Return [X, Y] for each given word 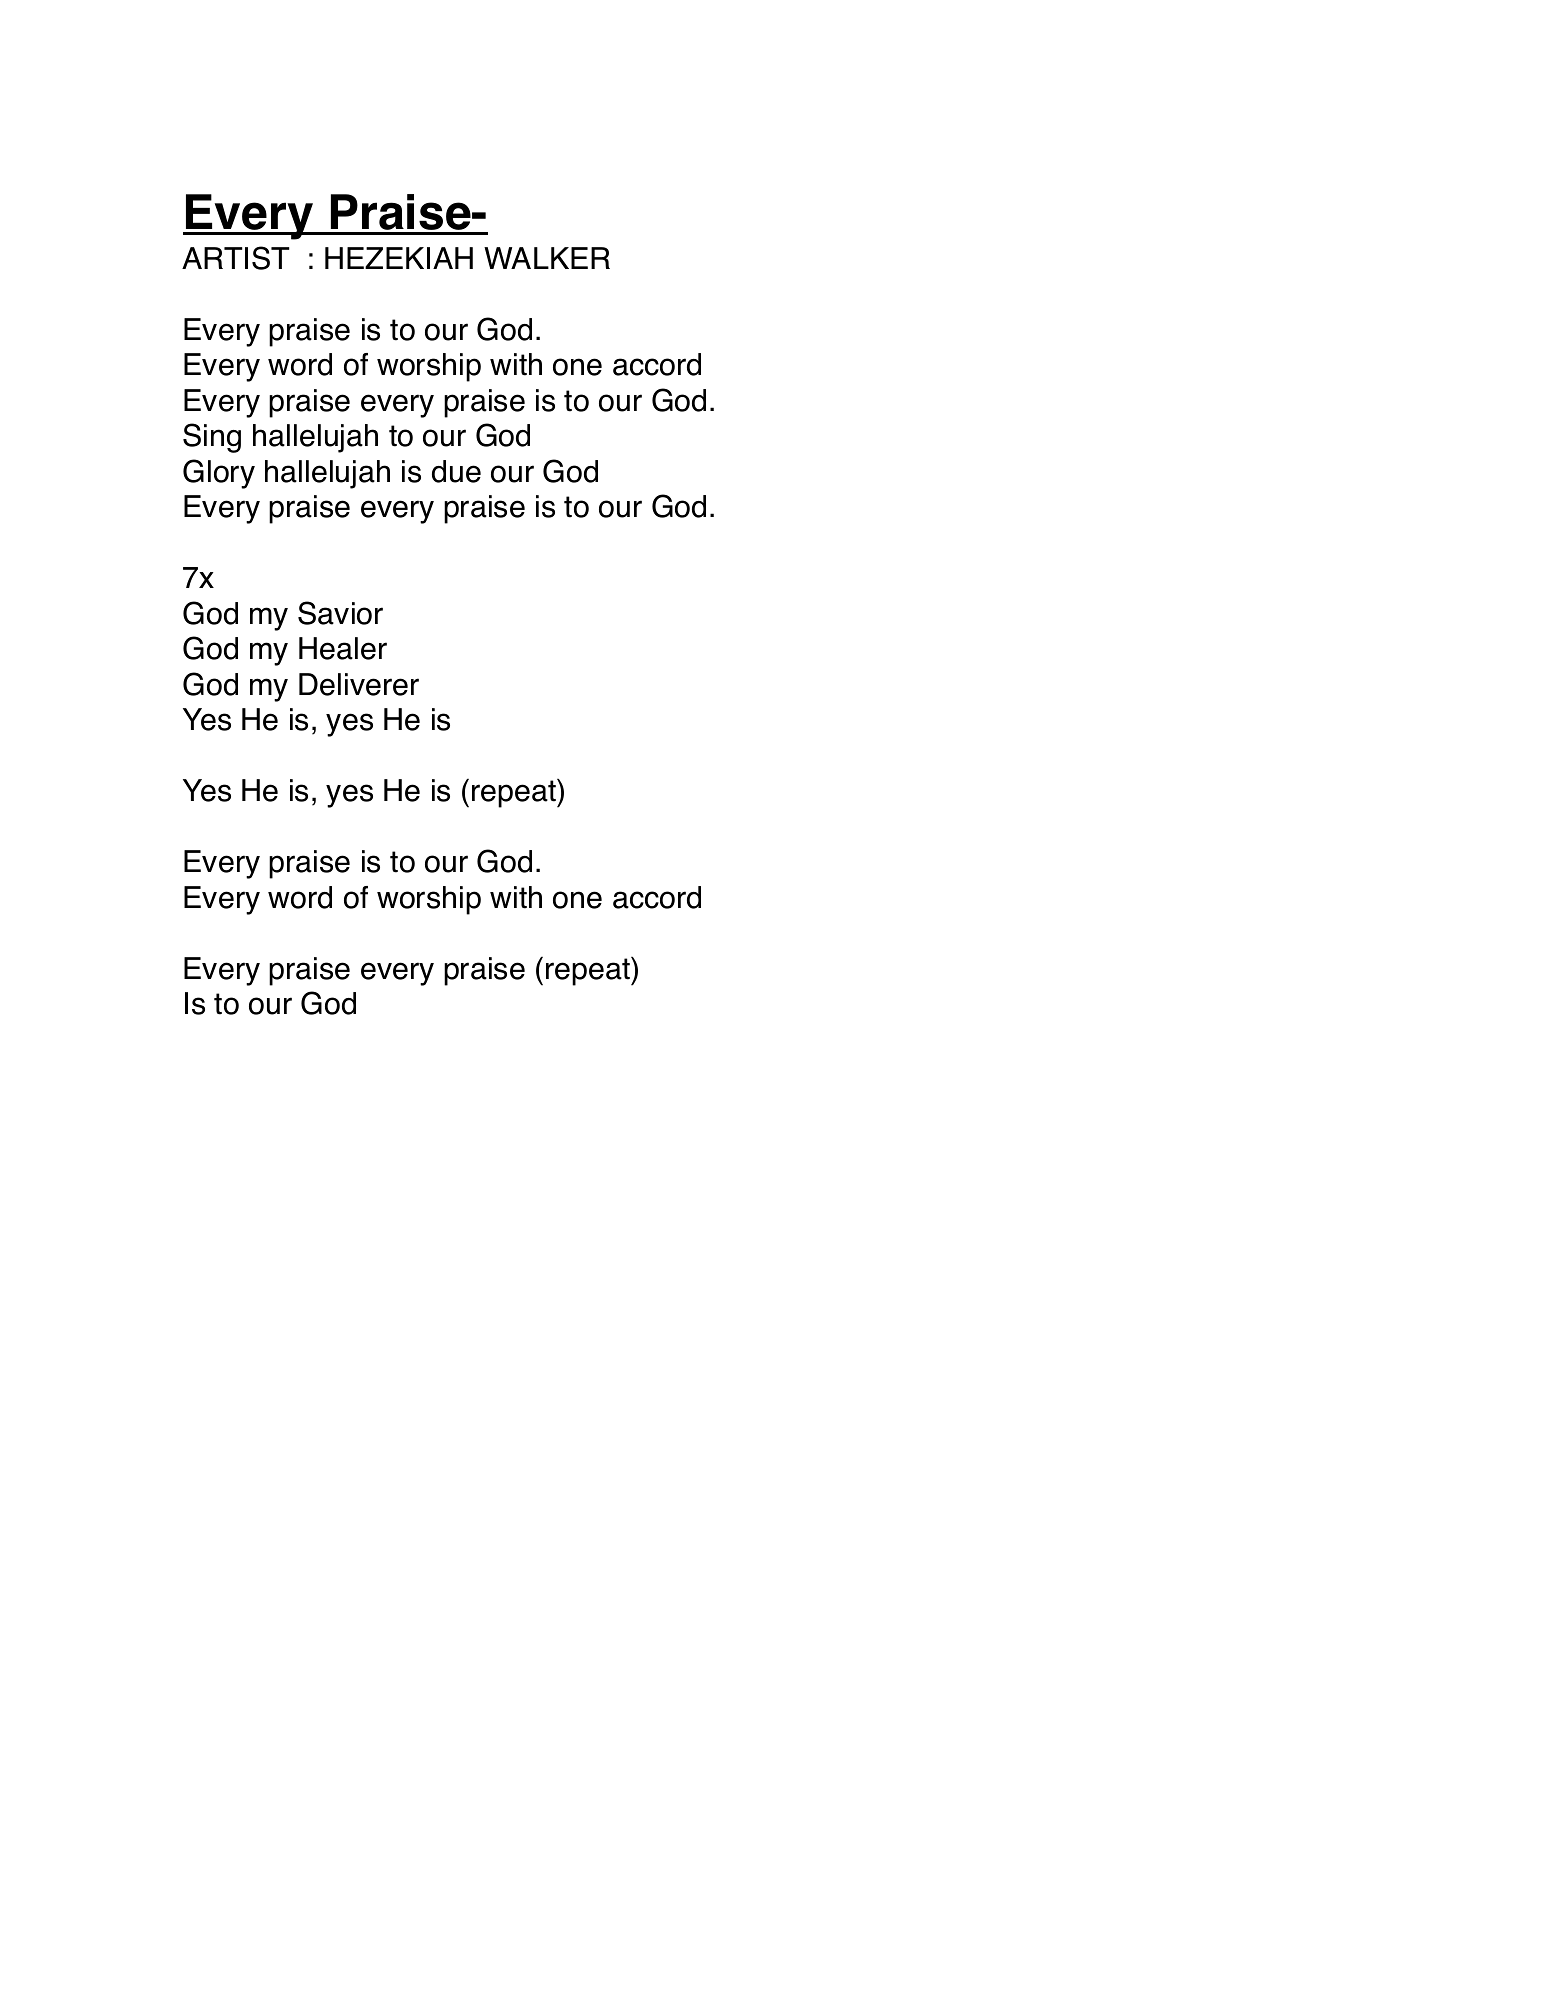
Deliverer [359, 684]
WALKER [547, 258]
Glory [219, 474]
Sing [212, 438]
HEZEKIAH [399, 258]
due [456, 471]
